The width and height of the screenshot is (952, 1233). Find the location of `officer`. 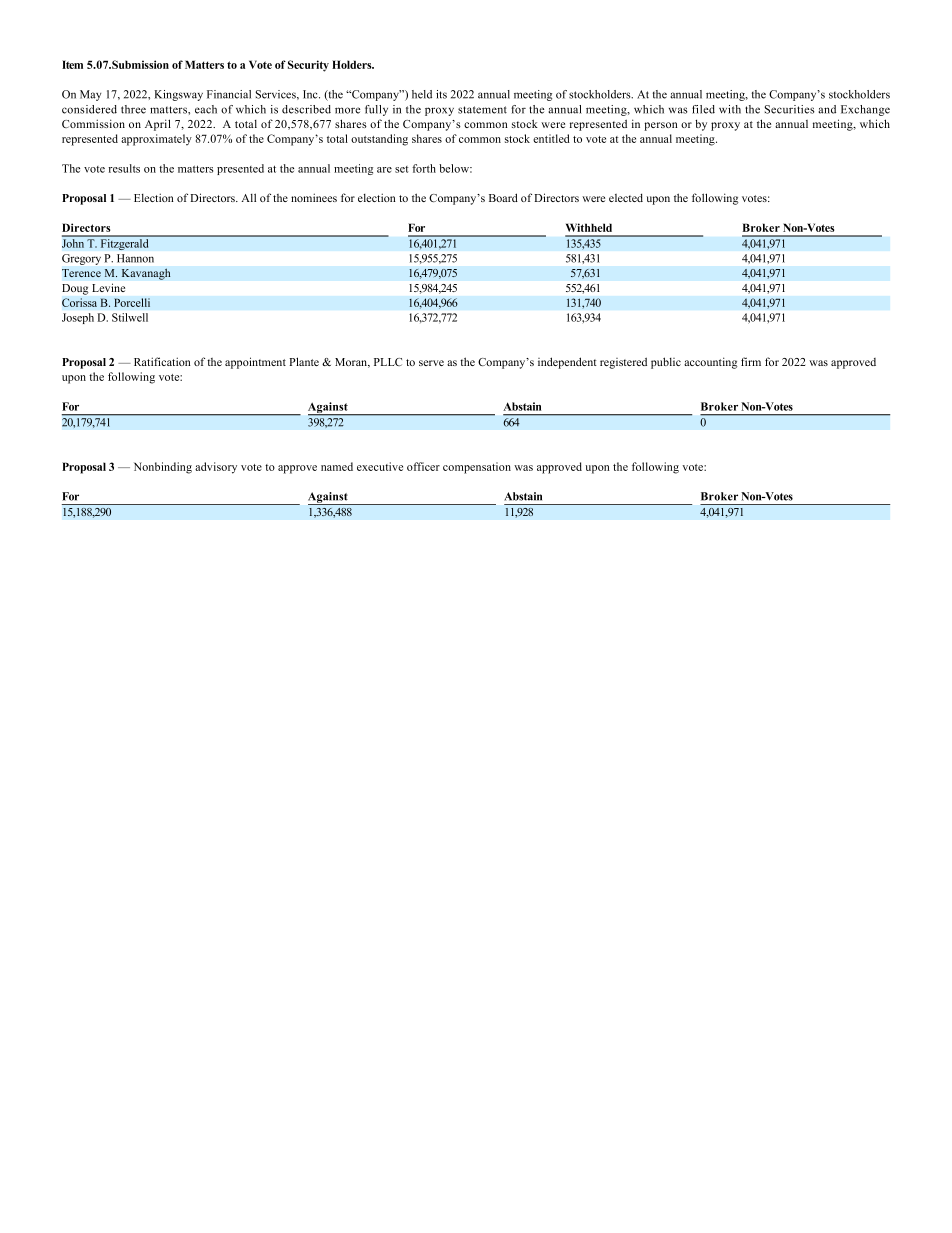

officer is located at coordinates (423, 466).
